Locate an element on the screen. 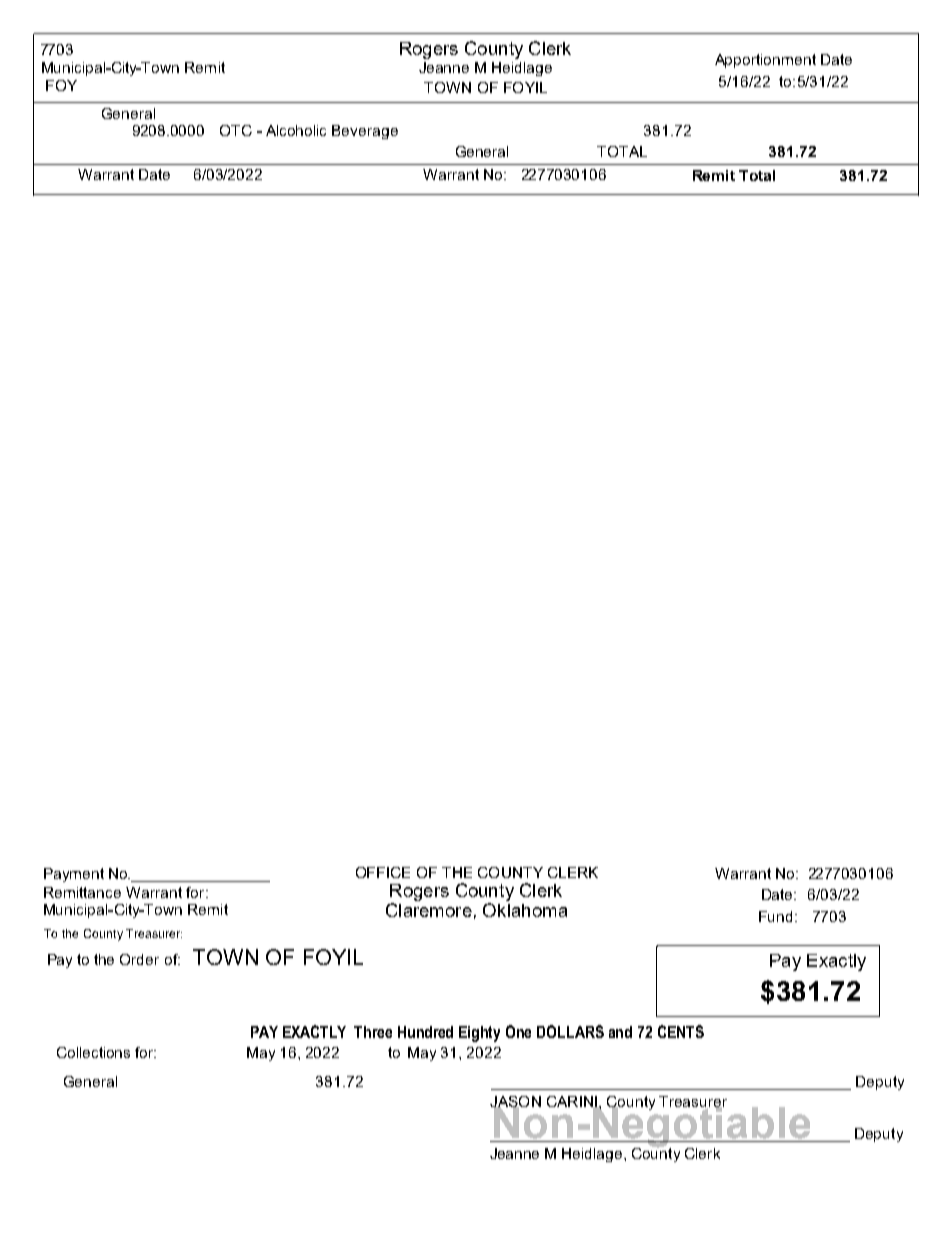 The height and width of the screenshot is (1233, 952). Apportionment is located at coordinates (765, 61).
